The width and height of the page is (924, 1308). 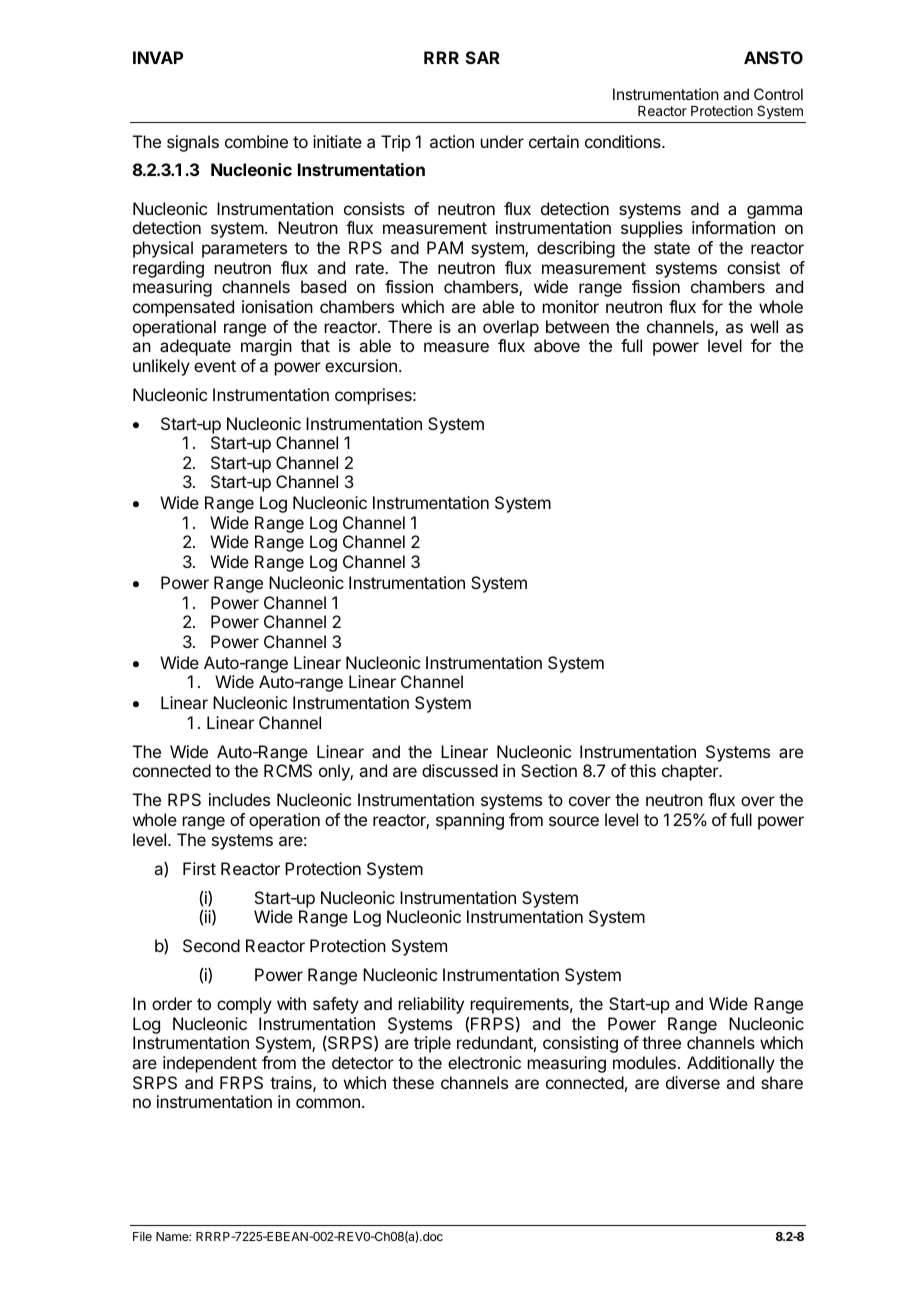 What do you see at coordinates (413, 1082) in the page?
I see `these` at bounding box center [413, 1082].
